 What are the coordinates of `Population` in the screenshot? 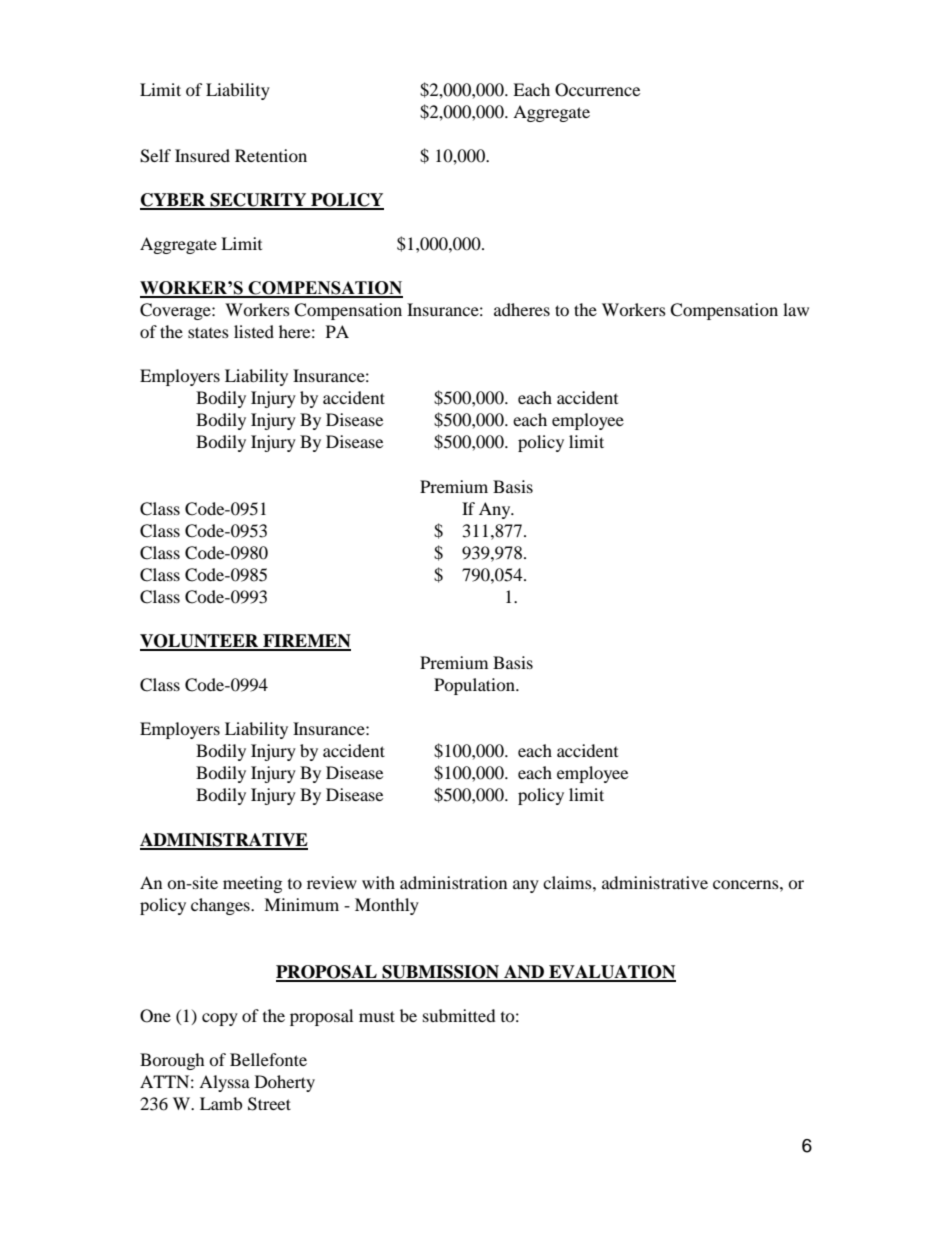 It's located at (475, 686).
